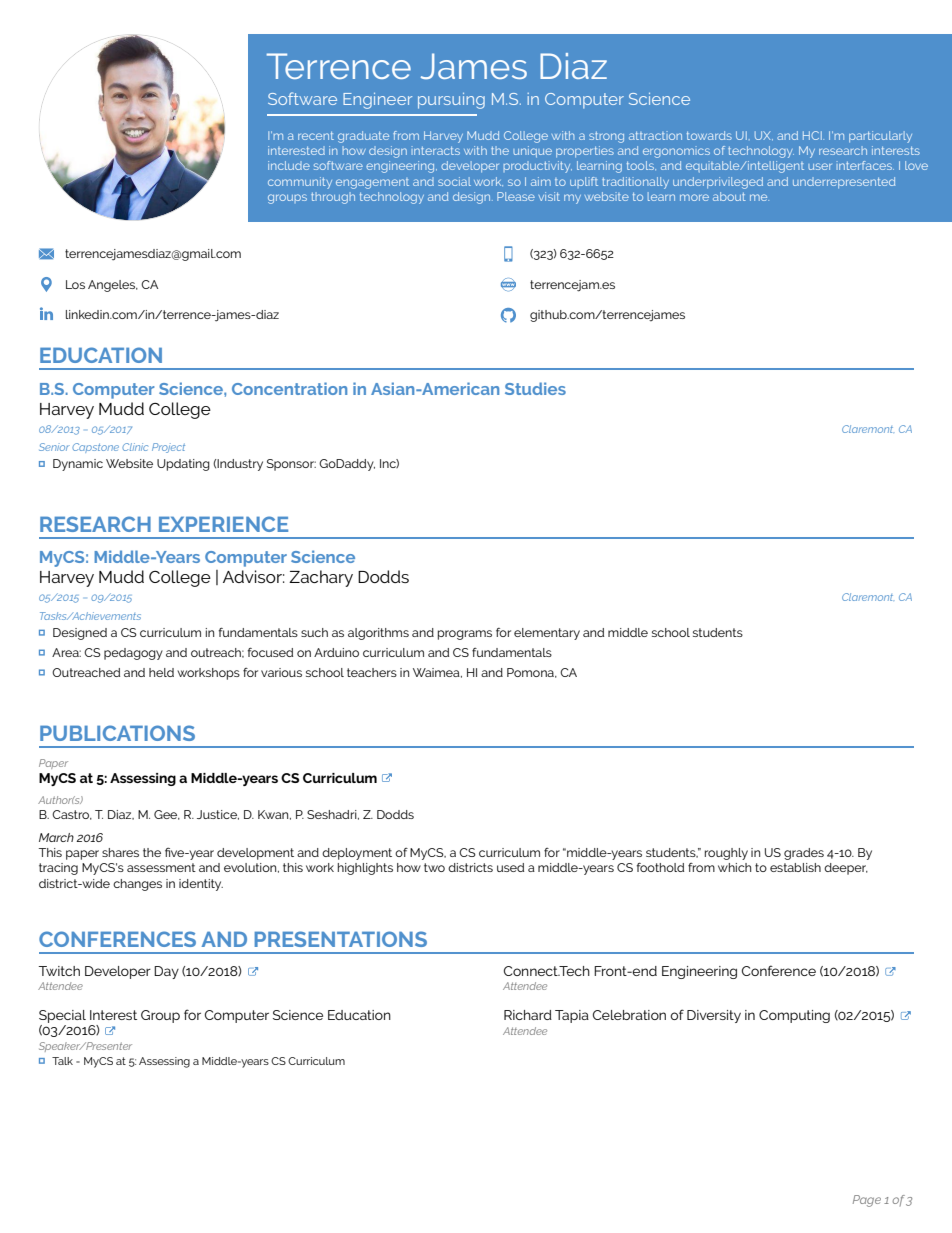  Describe the element at coordinates (528, 1015) in the image. I see `Richard` at that location.
